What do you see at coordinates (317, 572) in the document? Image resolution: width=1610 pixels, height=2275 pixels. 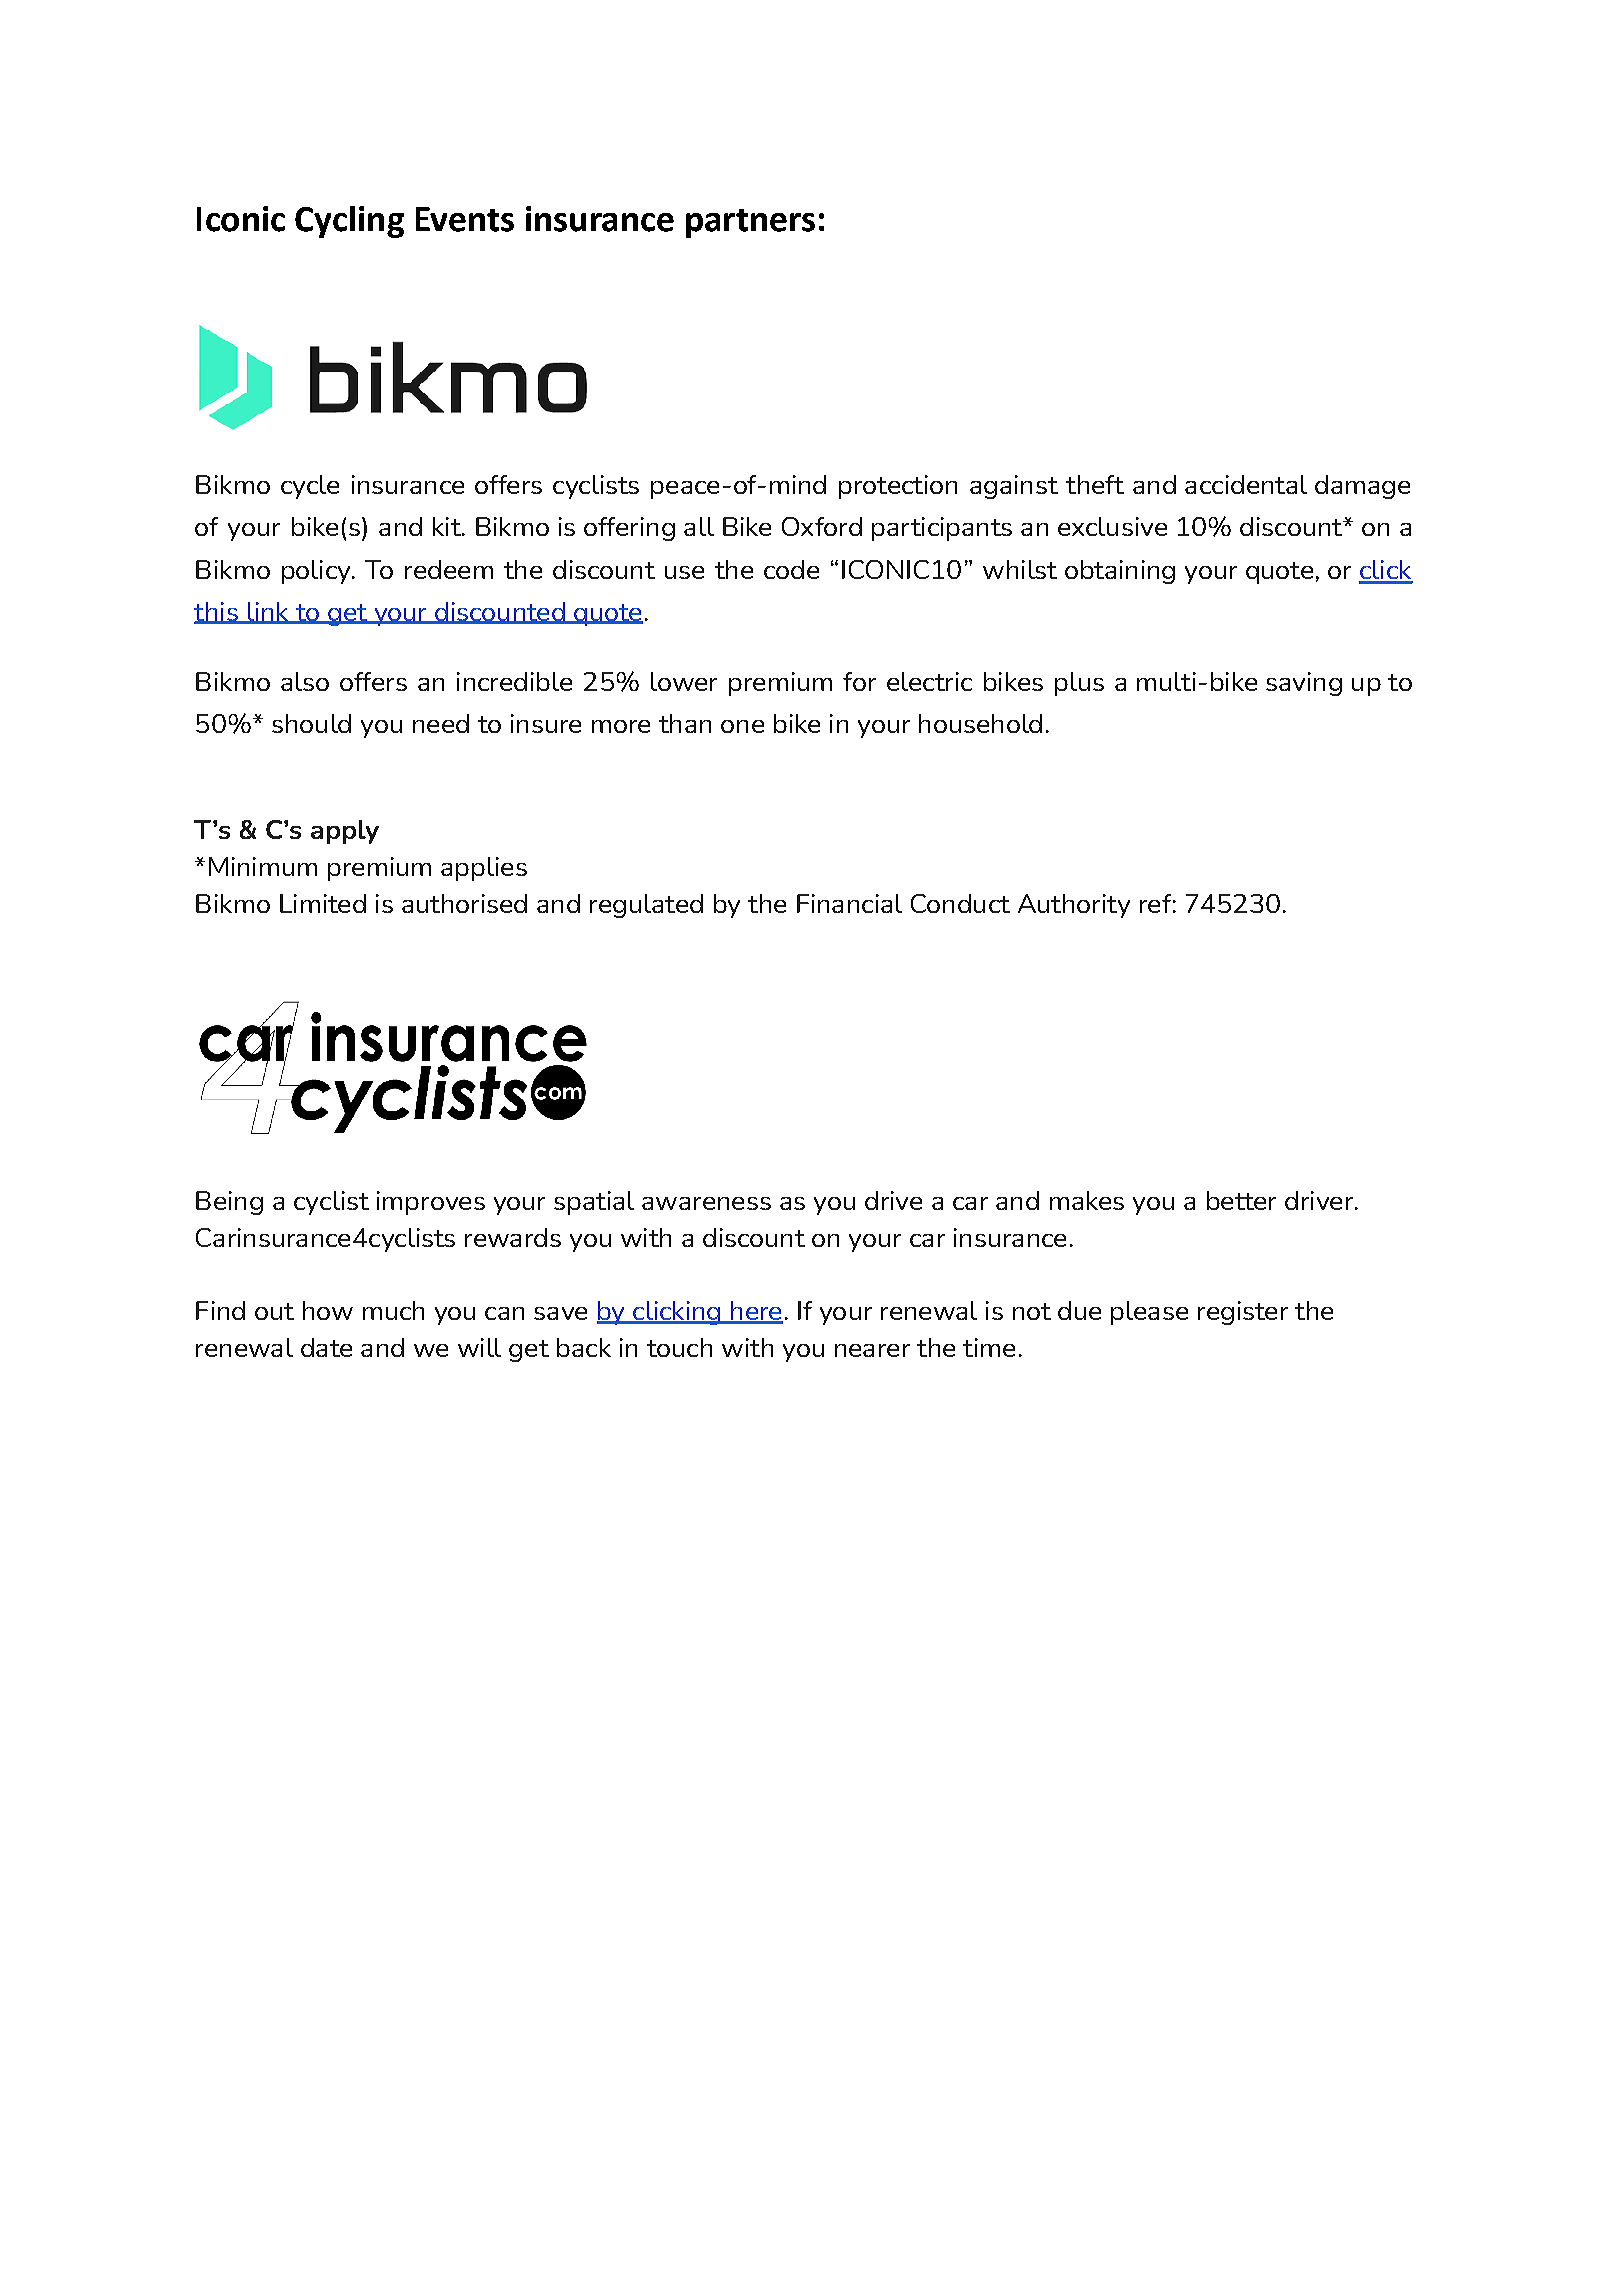 I see `policy` at bounding box center [317, 572].
